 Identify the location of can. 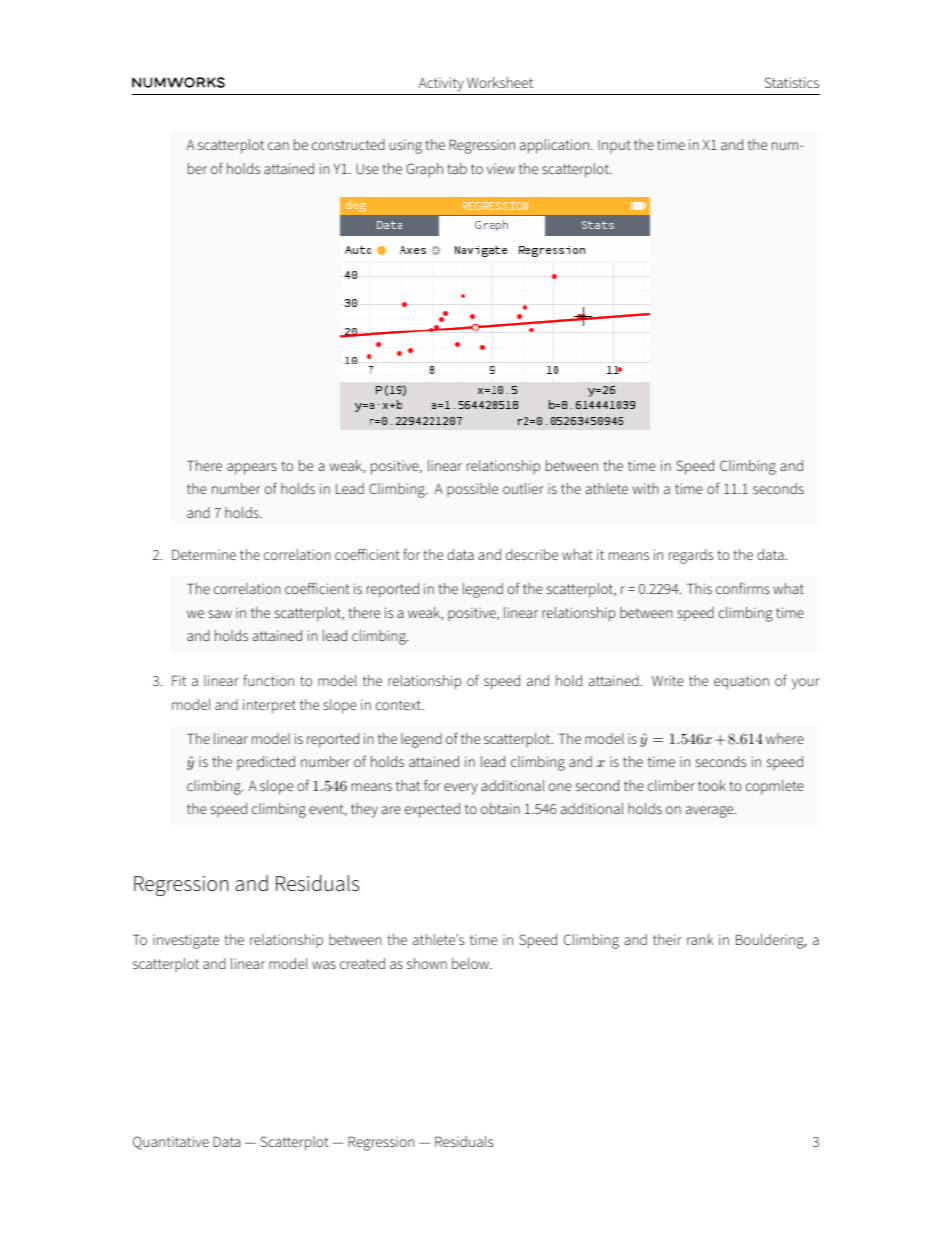
(278, 146).
